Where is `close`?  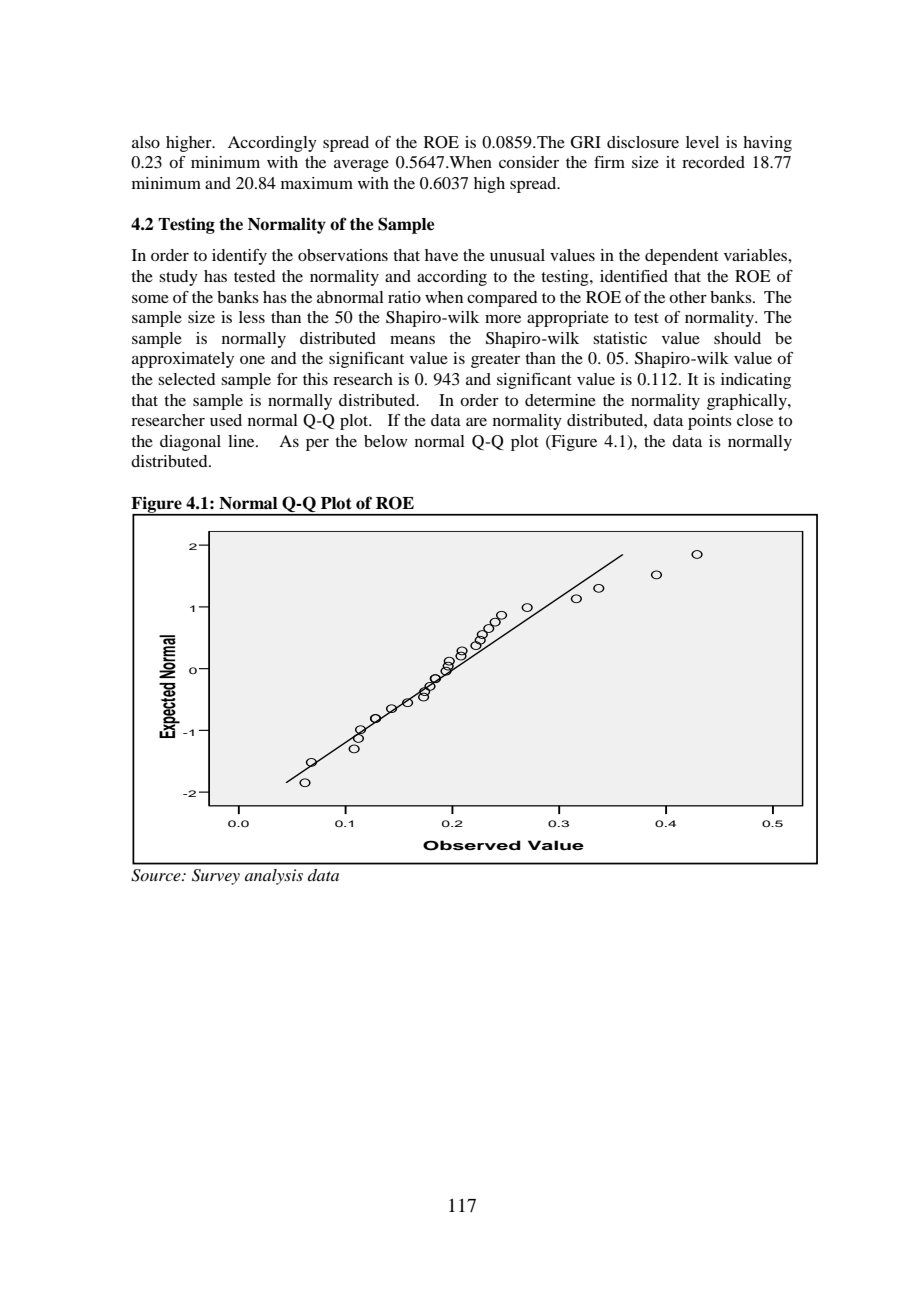
close is located at coordinates (755, 420).
